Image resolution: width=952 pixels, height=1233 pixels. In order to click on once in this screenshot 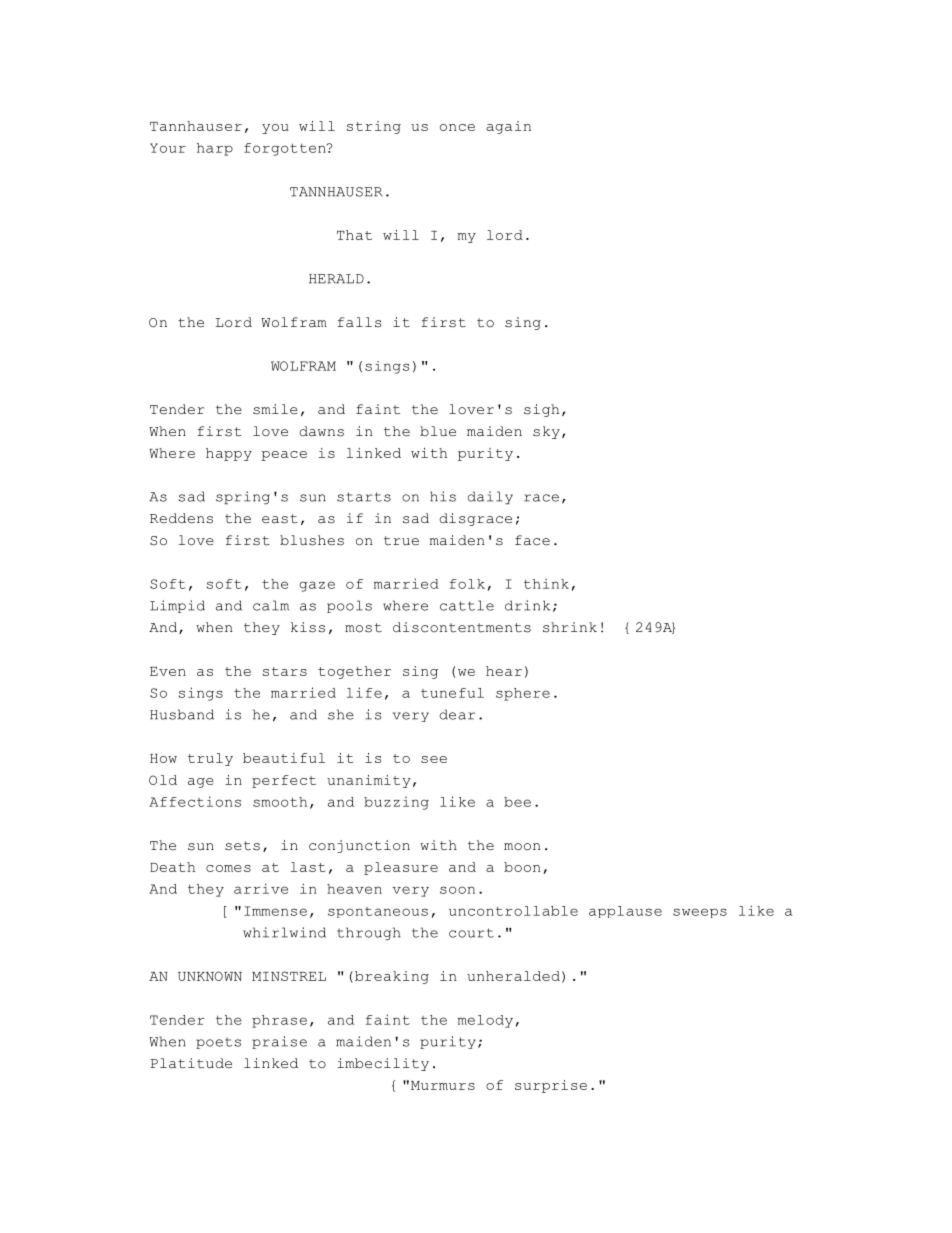, I will do `click(457, 127)`.
